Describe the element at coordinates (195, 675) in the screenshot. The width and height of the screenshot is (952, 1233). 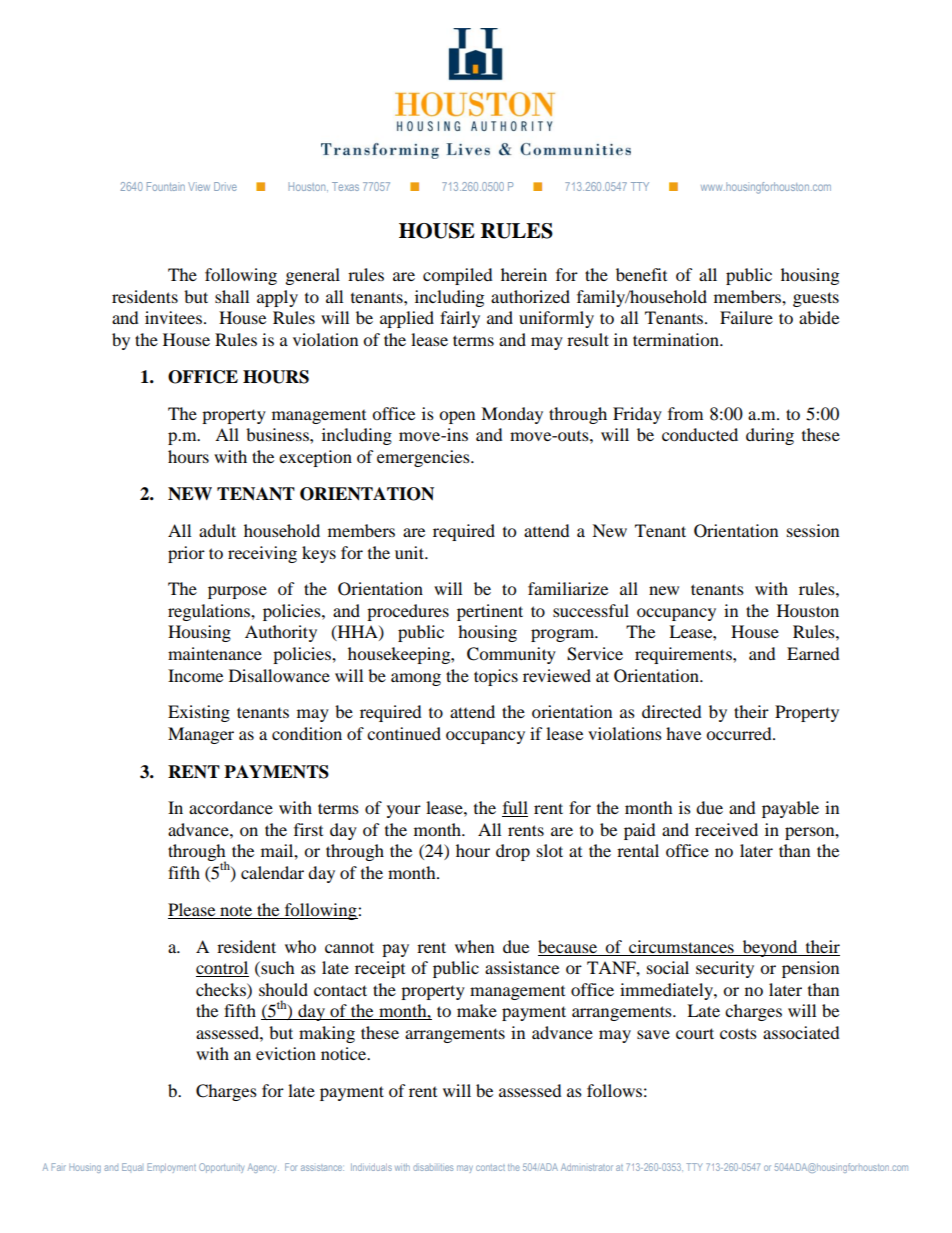
I see `Income` at that location.
